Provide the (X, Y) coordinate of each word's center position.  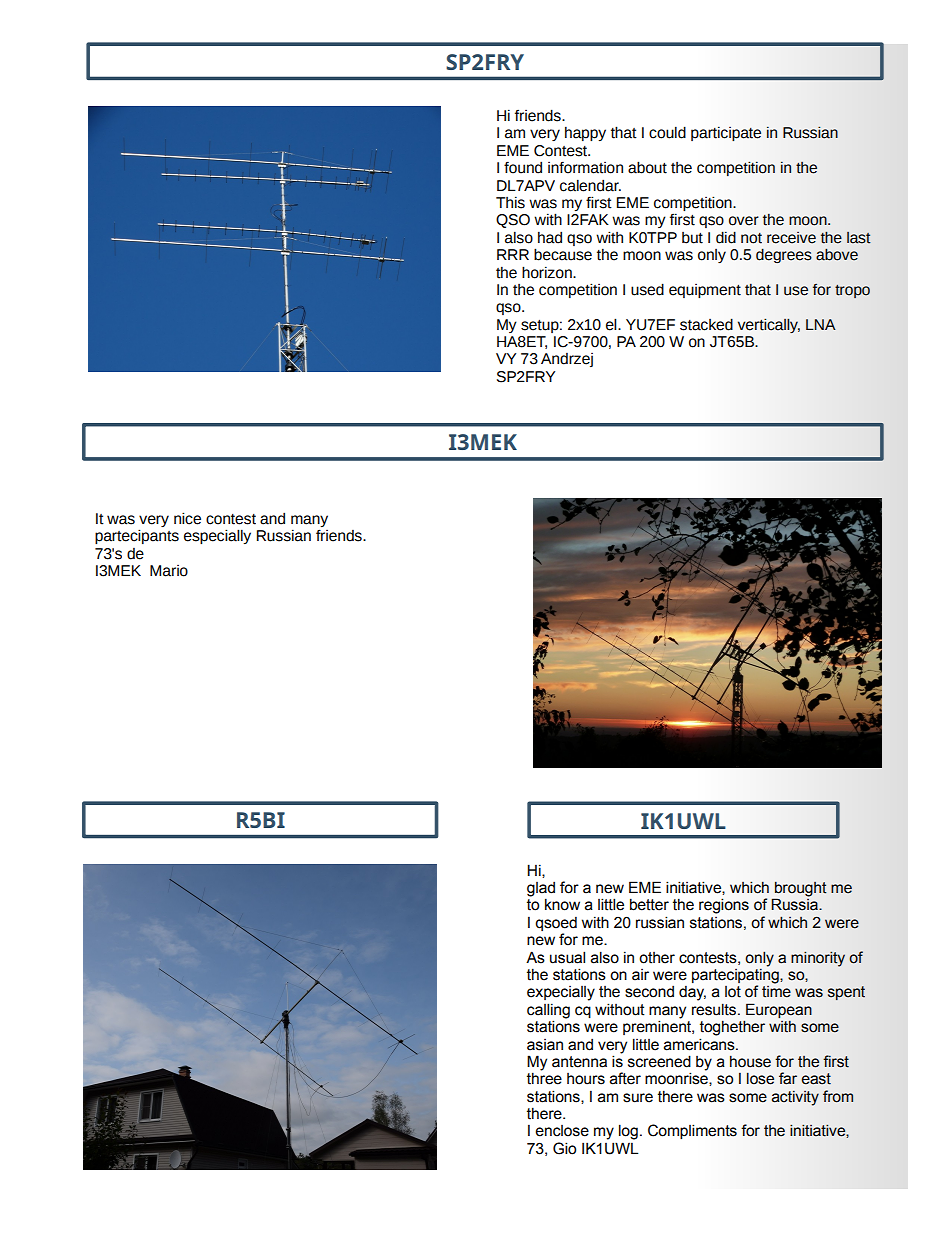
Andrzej (567, 360)
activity (795, 1098)
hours (586, 1079)
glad (541, 890)
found (523, 167)
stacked (706, 324)
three (544, 1078)
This (510, 202)
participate (726, 133)
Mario (169, 571)
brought (800, 890)
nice (187, 518)
